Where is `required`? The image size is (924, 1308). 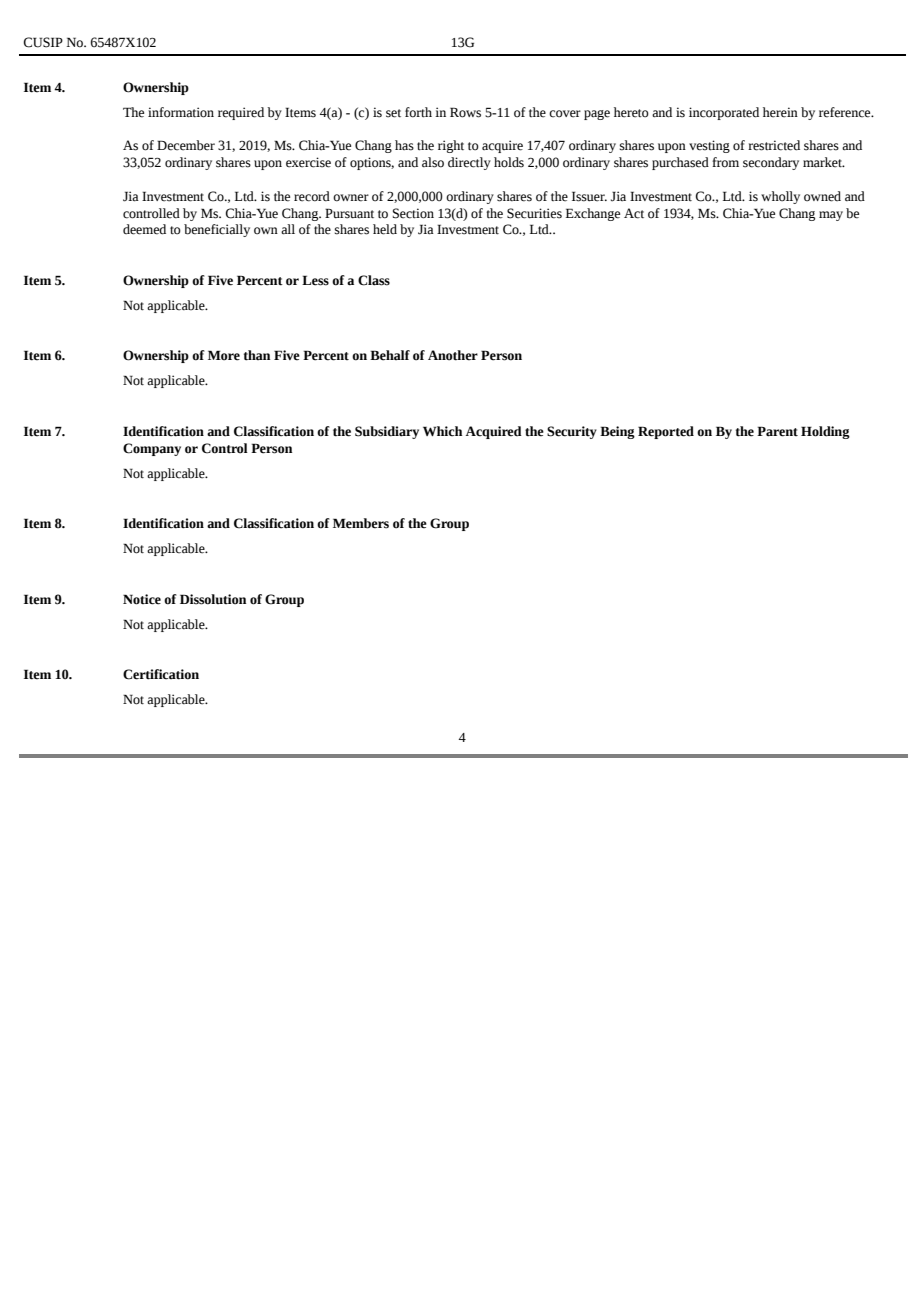
required is located at coordinates (241, 113).
